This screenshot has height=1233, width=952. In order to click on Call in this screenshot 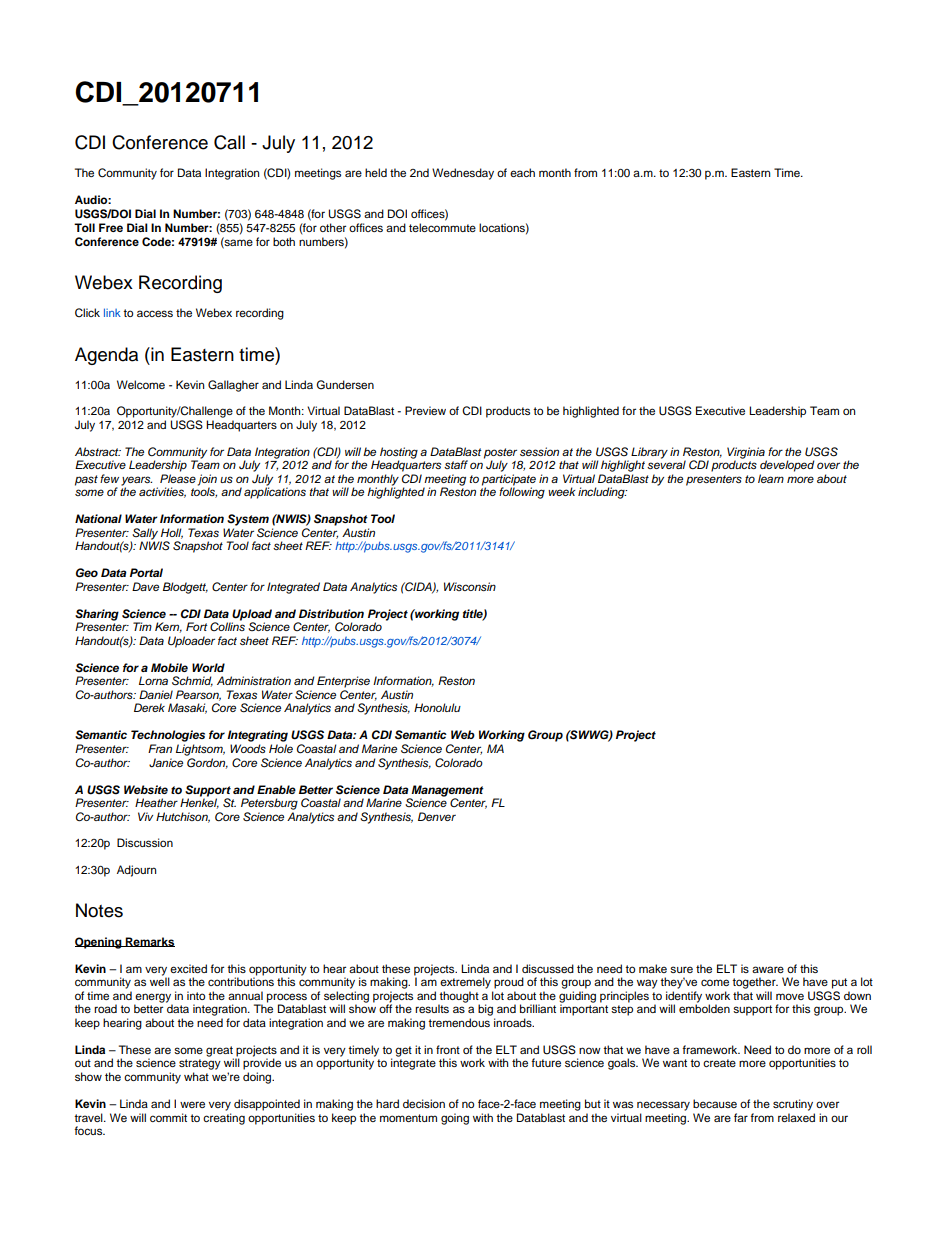, I will do `click(229, 142)`.
